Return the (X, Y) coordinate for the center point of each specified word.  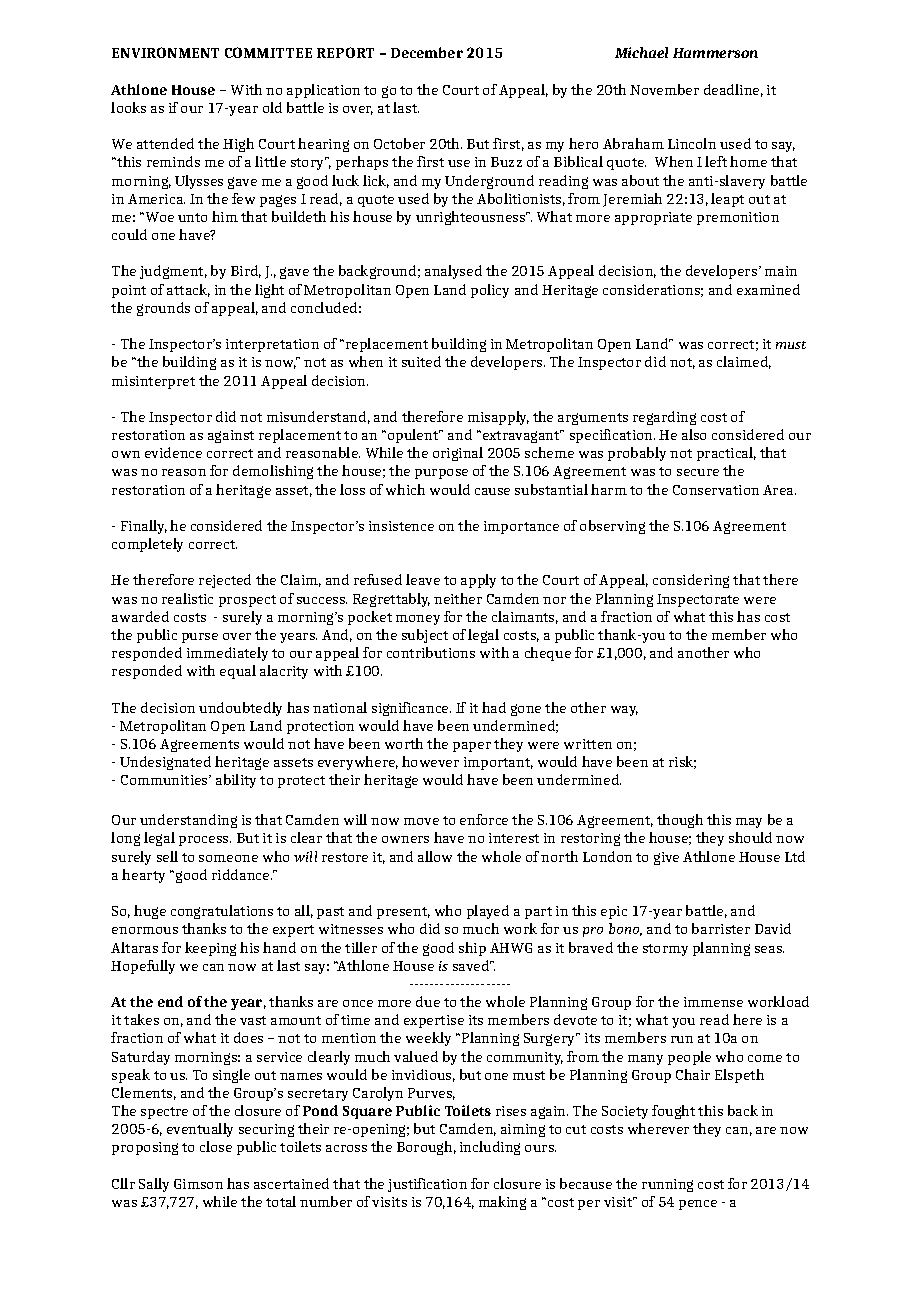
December (427, 52)
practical (726, 454)
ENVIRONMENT (165, 52)
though (680, 821)
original (458, 454)
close (216, 1146)
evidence (173, 452)
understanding (188, 821)
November (664, 89)
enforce (484, 819)
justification (427, 1185)
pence (698, 1205)
